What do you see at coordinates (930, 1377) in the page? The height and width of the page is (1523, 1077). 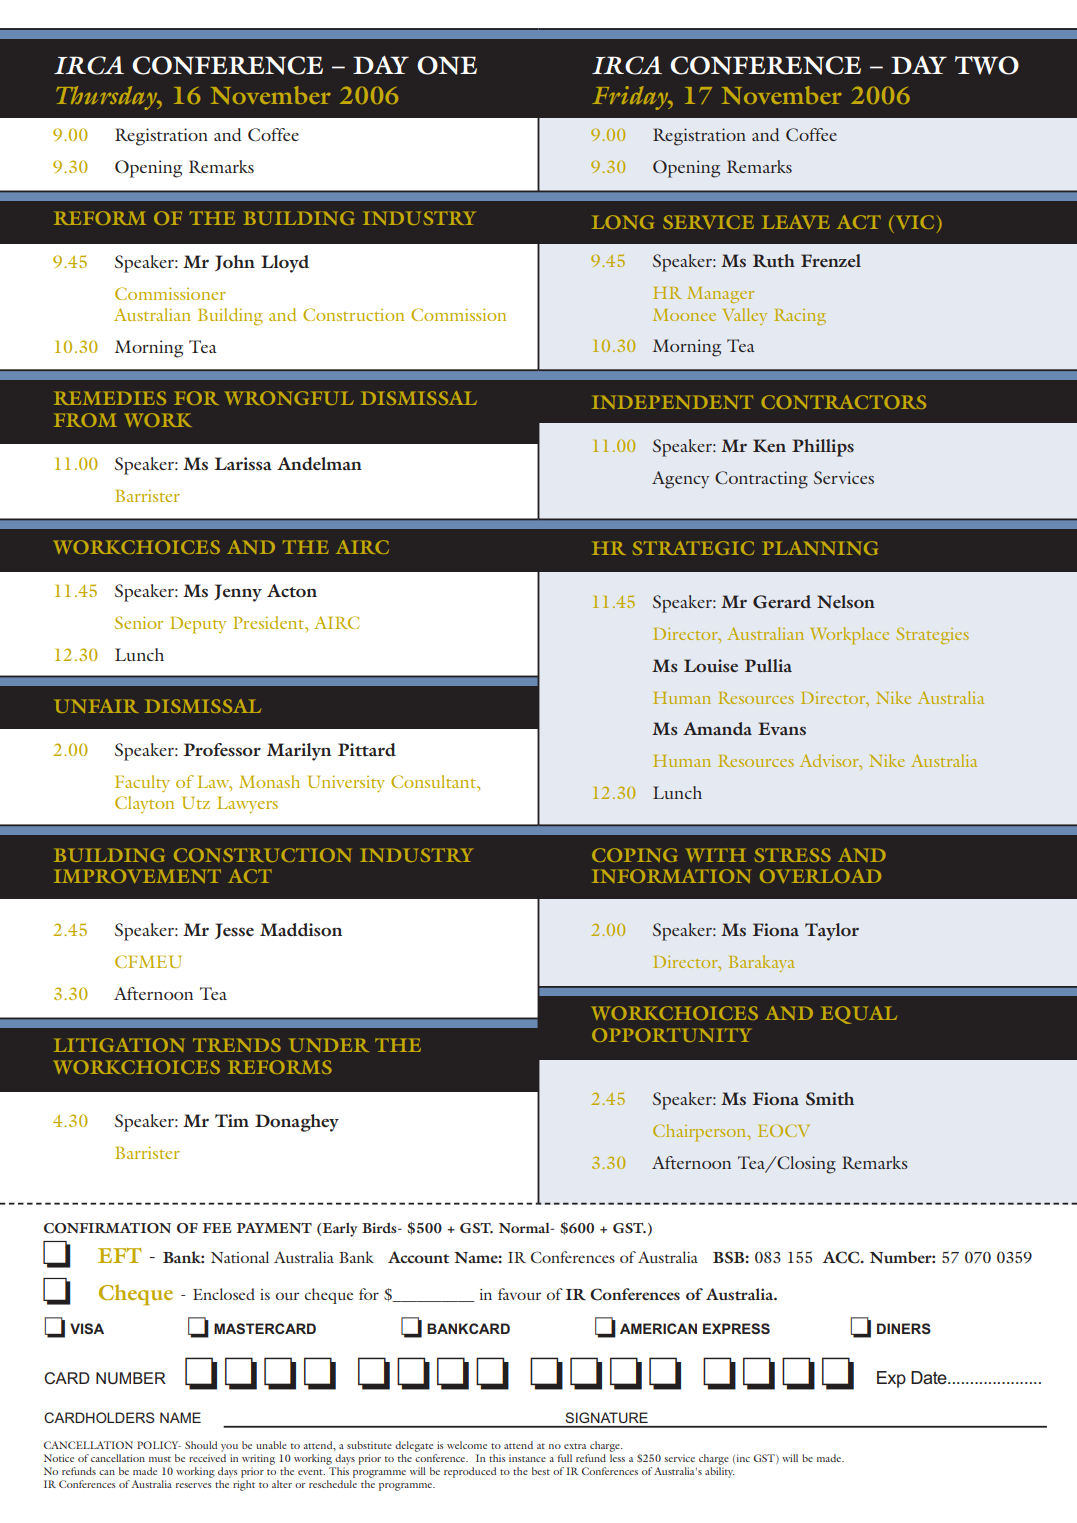 I see `Date` at bounding box center [930, 1377].
